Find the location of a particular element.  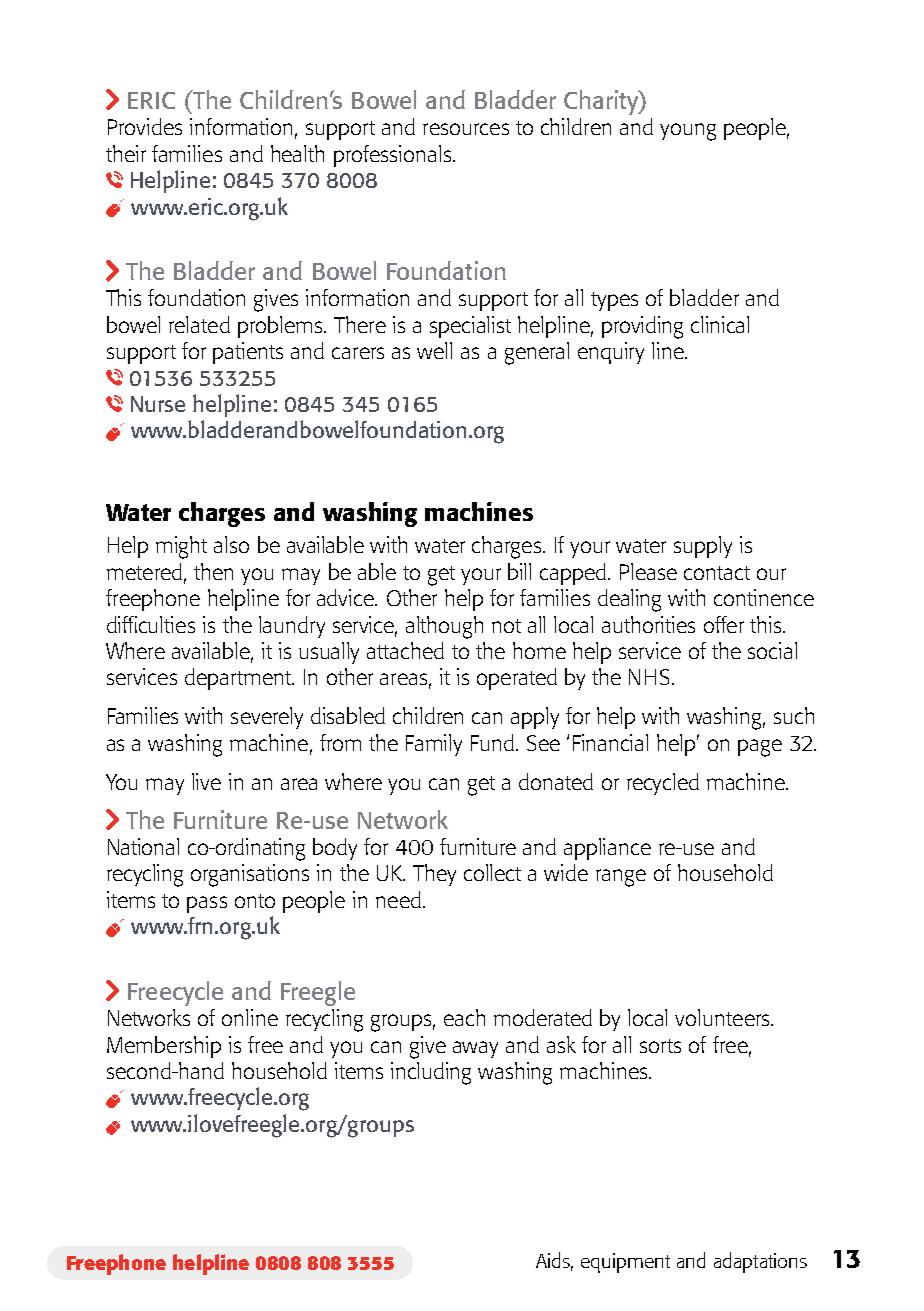

equipment is located at coordinates (625, 1263).
